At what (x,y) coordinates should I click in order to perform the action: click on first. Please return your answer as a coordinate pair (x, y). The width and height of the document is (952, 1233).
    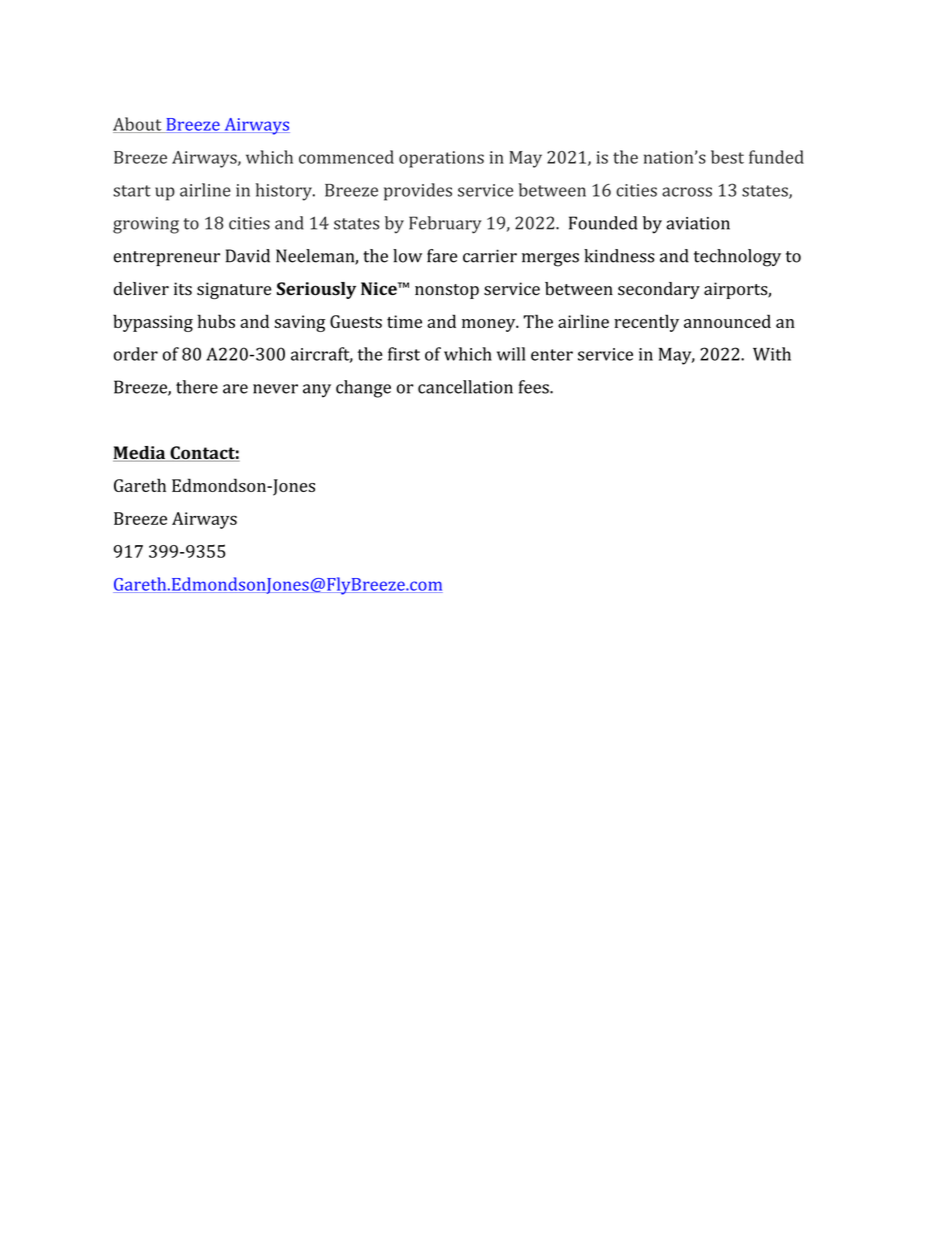
    Looking at the image, I should click on (404, 354).
